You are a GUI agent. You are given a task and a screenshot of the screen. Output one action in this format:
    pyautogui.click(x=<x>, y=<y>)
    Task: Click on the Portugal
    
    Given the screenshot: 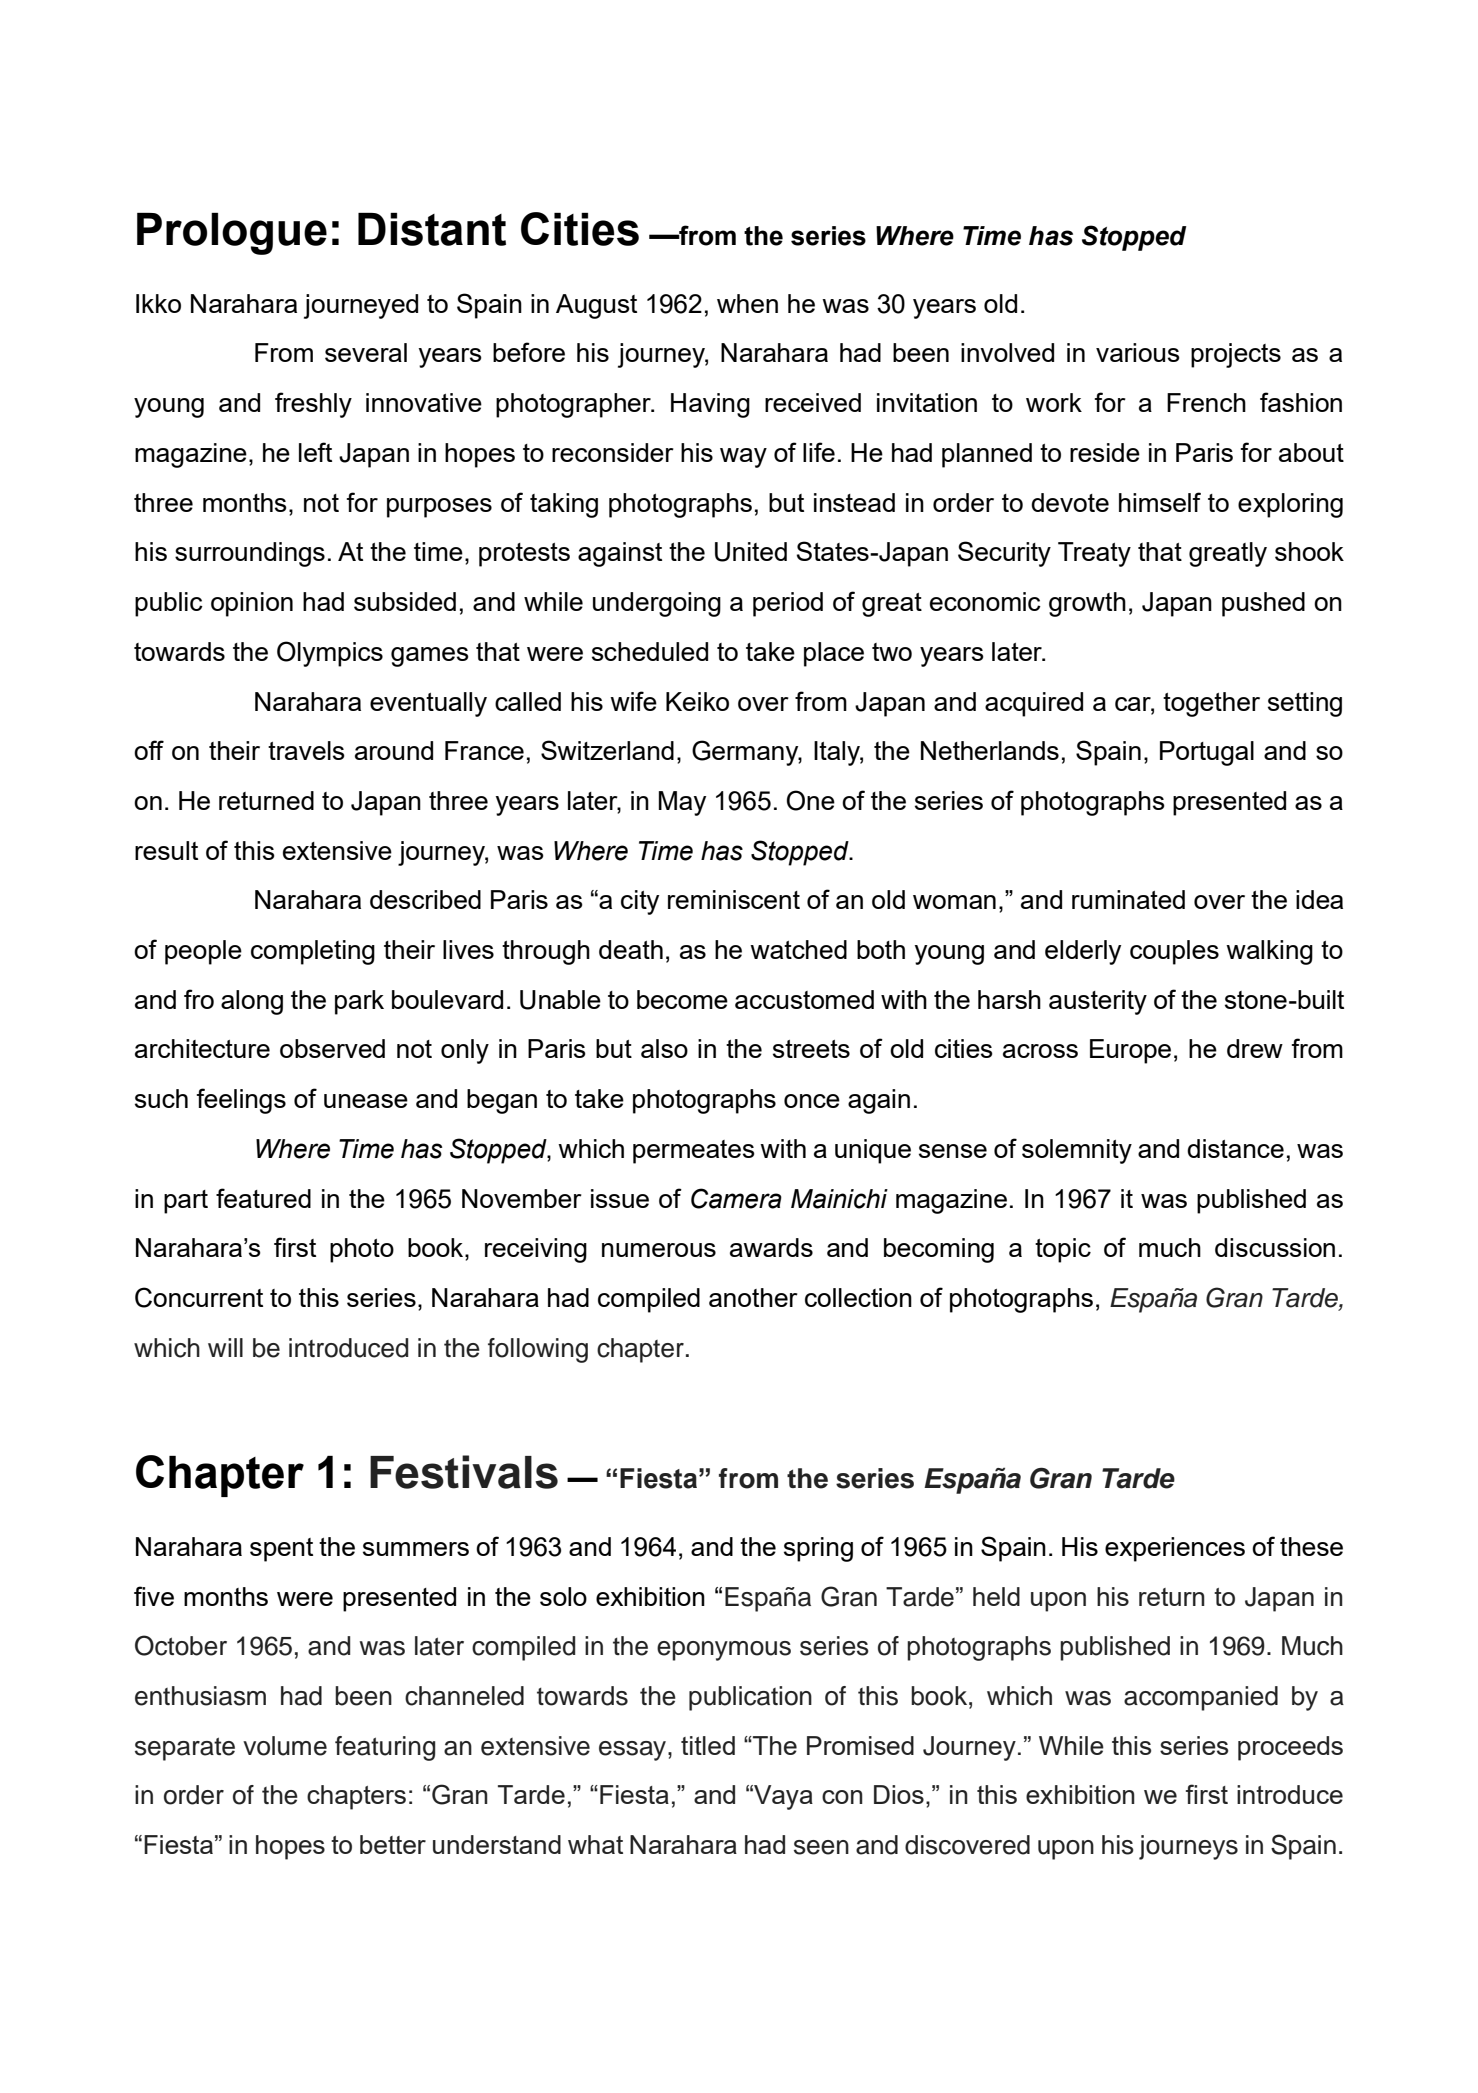 What is the action you would take?
    pyautogui.click(x=1207, y=753)
